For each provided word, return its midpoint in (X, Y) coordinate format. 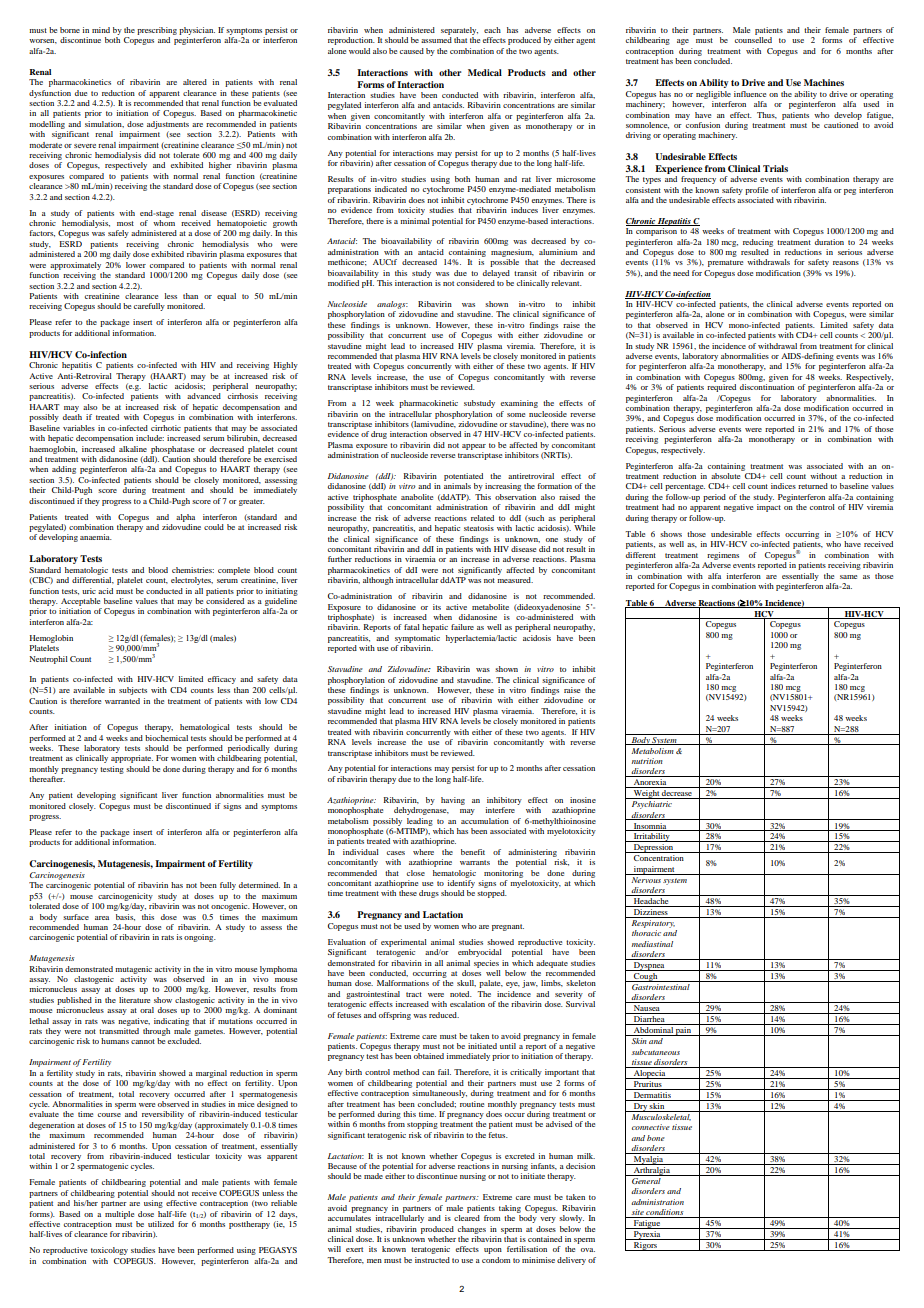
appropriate (132, 759)
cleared (467, 1218)
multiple (119, 1215)
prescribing (157, 31)
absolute (725, 476)
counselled (753, 40)
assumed (436, 40)
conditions (665, 1213)
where (423, 852)
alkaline (133, 449)
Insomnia (650, 827)
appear (474, 447)
